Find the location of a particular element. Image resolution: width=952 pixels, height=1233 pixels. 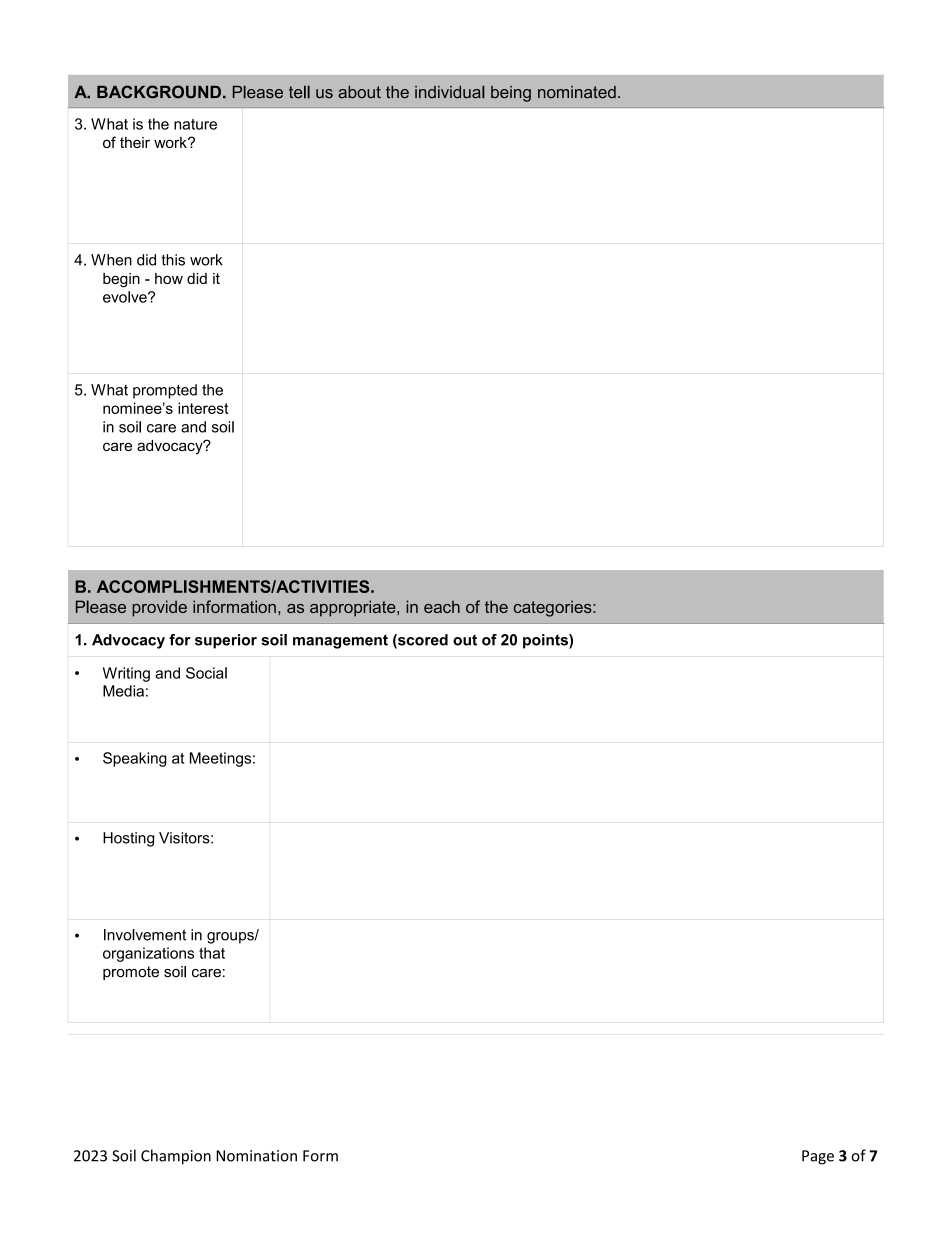

superior is located at coordinates (226, 641).
